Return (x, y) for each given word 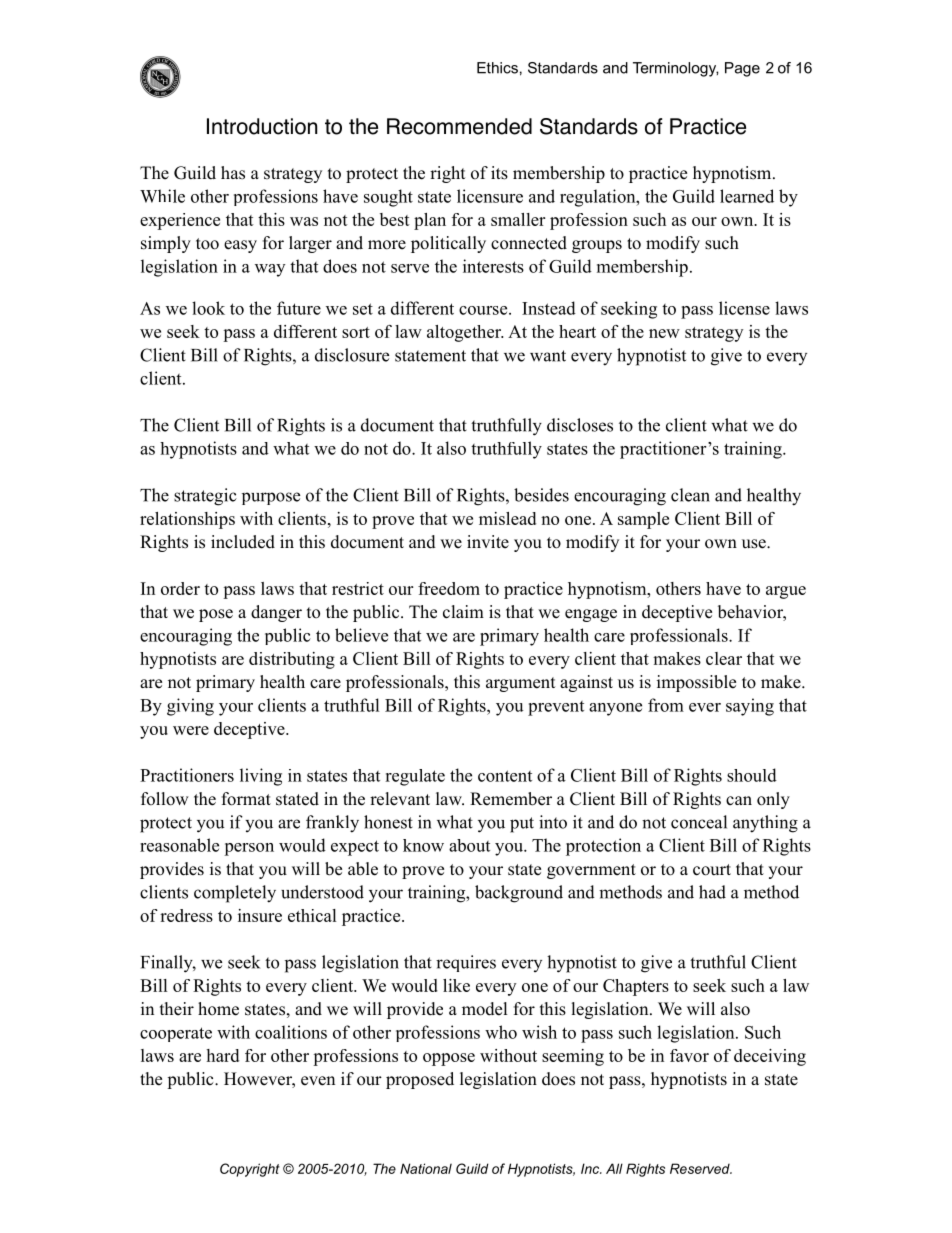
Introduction (262, 126)
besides (541, 495)
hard (222, 1055)
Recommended (459, 126)
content (505, 776)
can (739, 800)
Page (742, 69)
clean (690, 495)
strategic (205, 497)
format (246, 799)
